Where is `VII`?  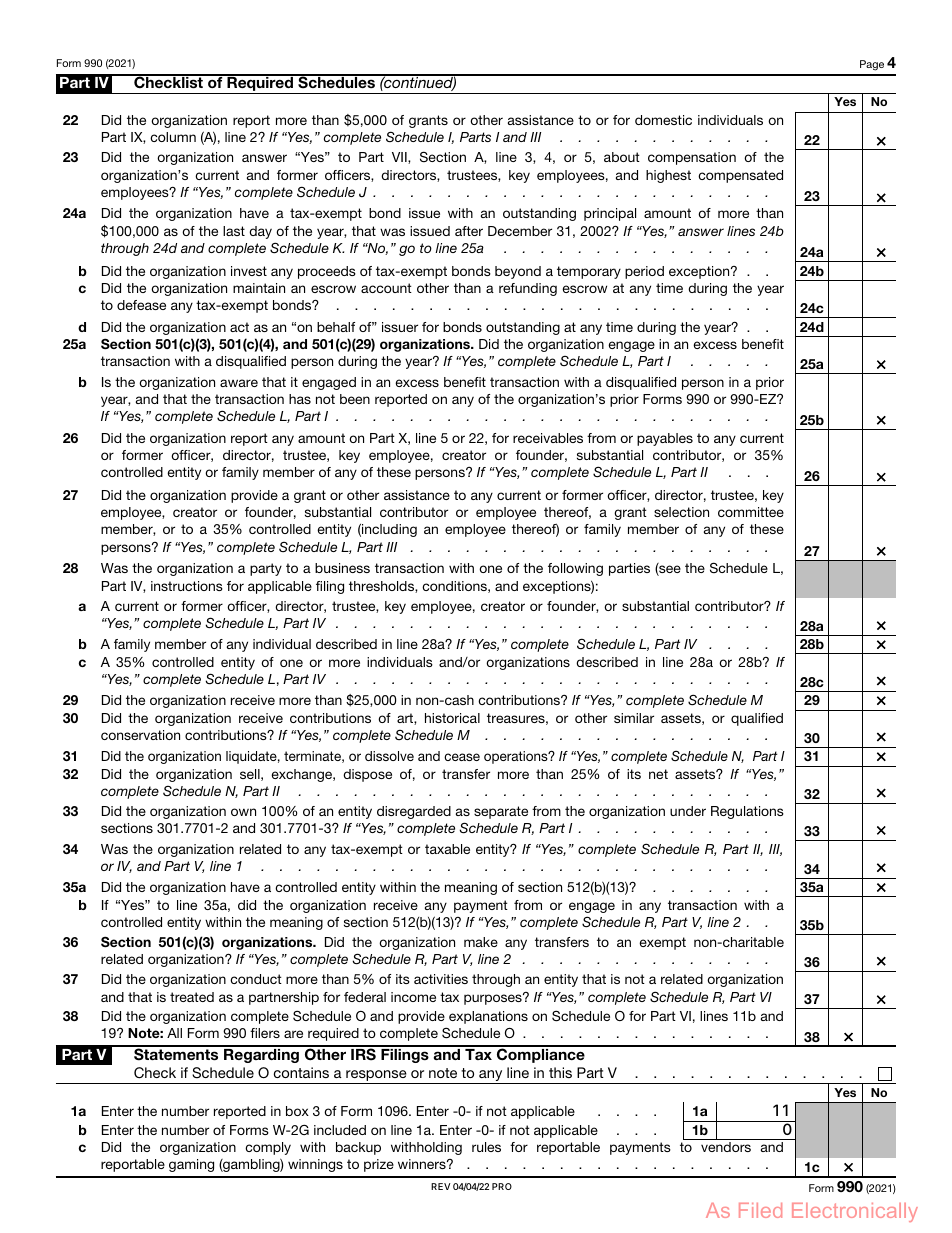 VII is located at coordinates (400, 158).
